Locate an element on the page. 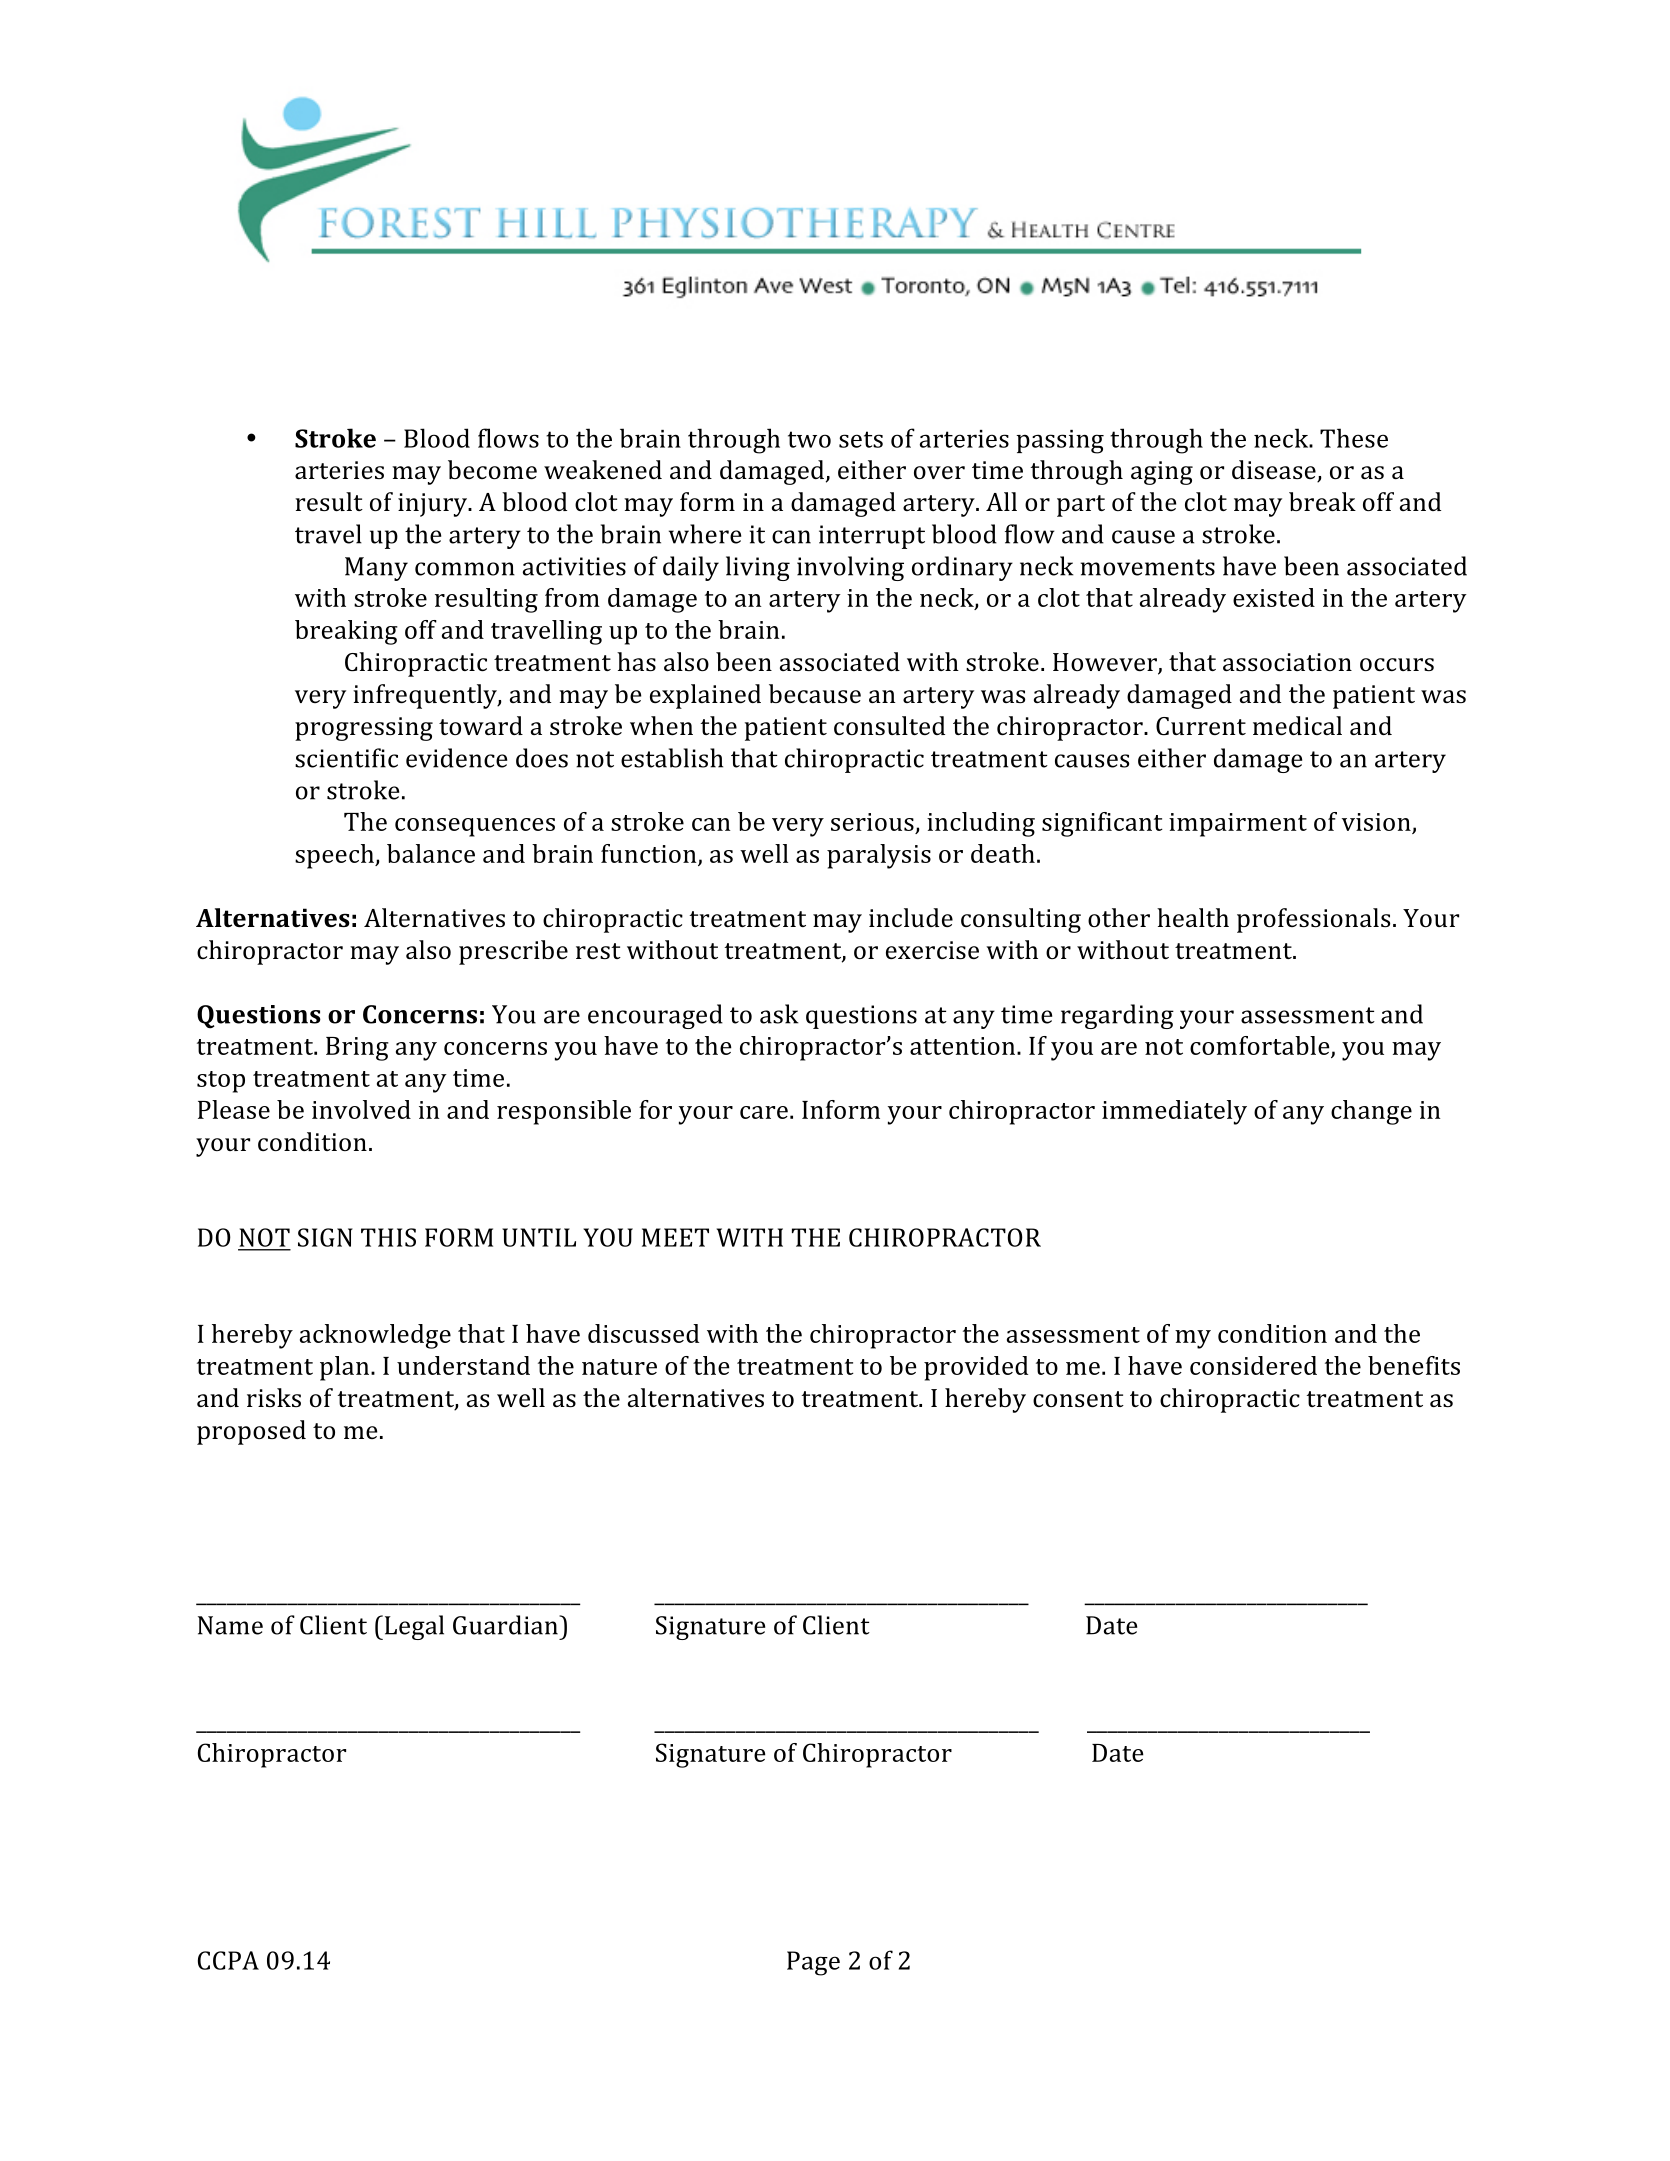  Legal is located at coordinates (413, 1627).
